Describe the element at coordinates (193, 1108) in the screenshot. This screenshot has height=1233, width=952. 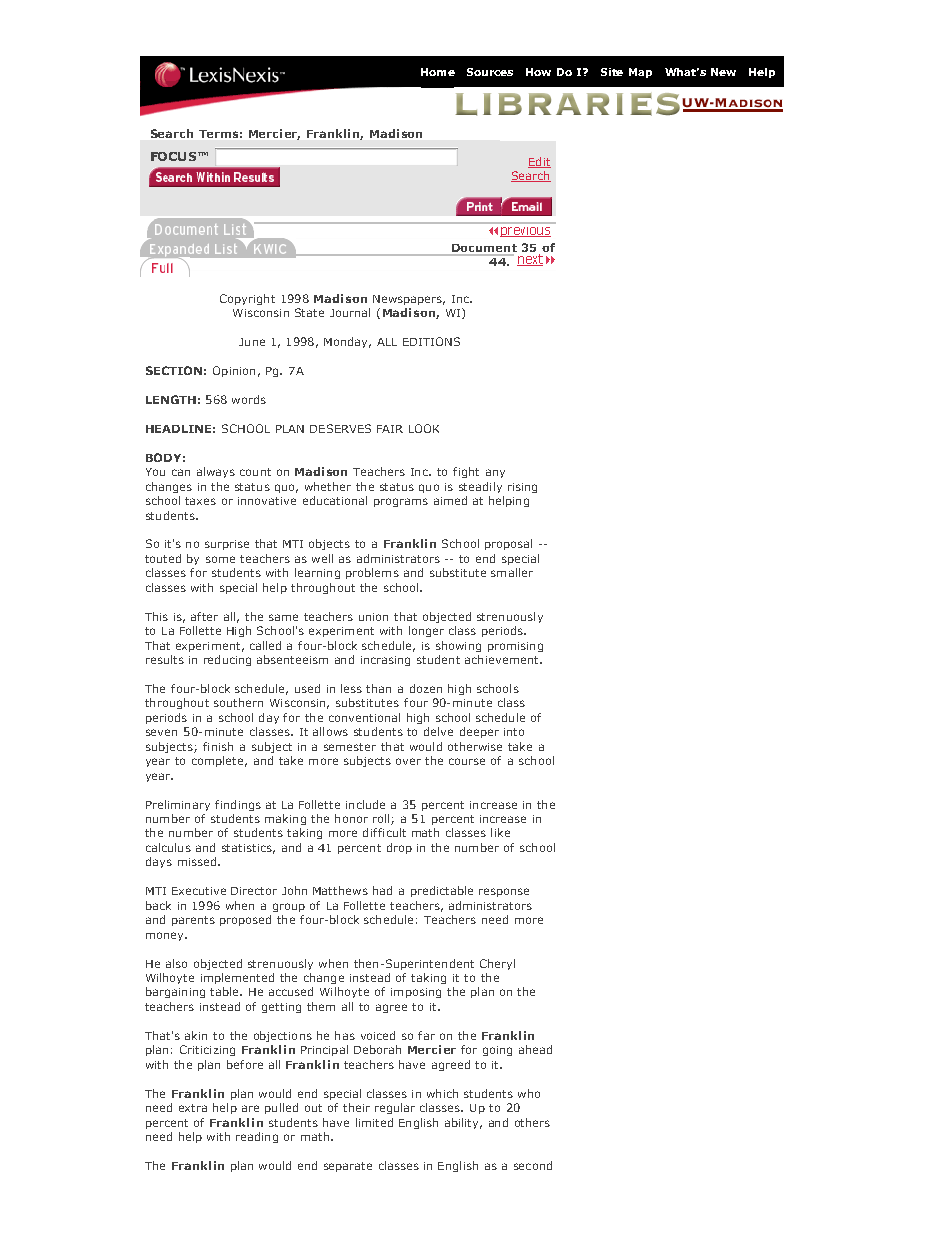
I see `extra` at that location.
